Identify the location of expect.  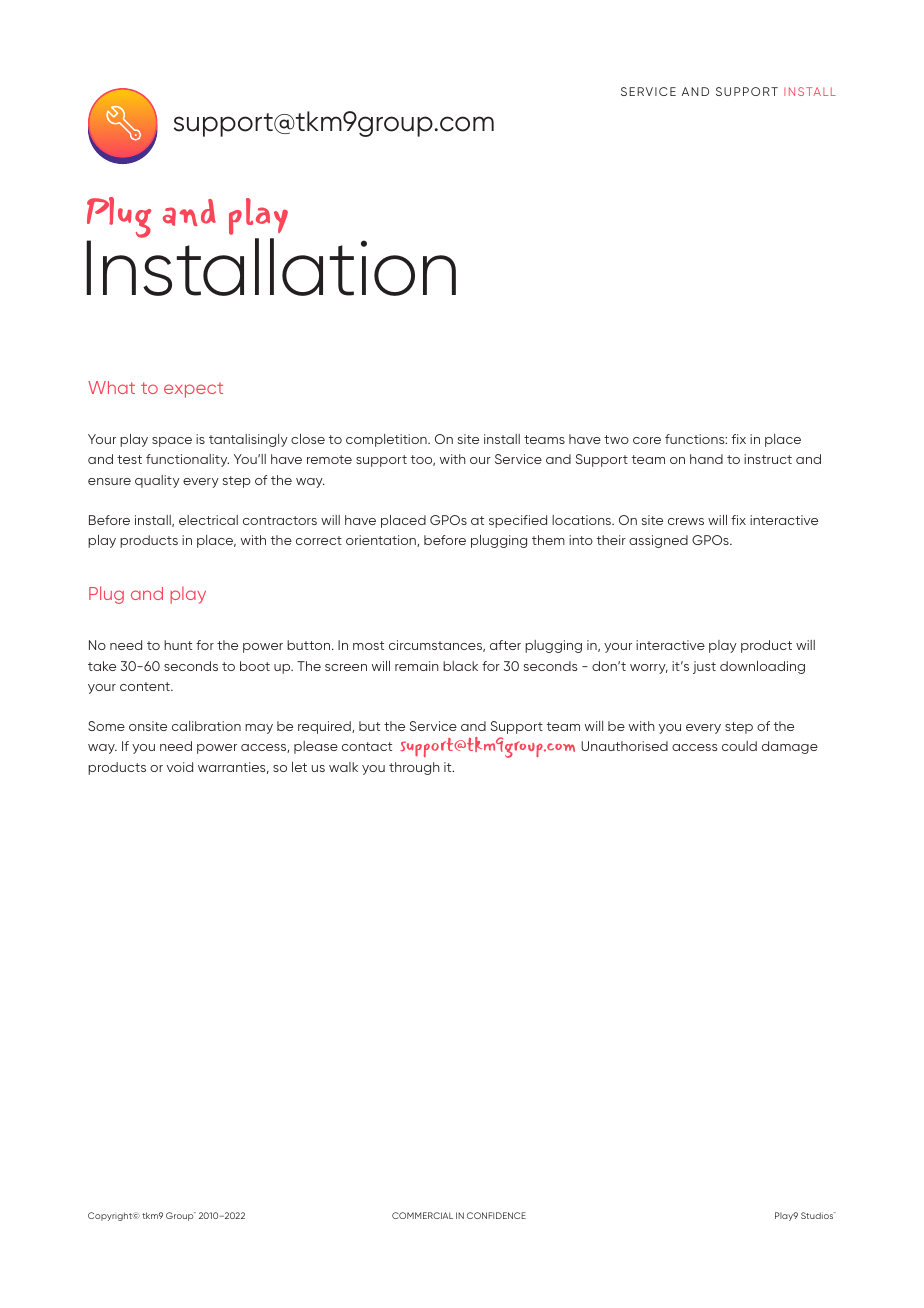
(193, 390).
